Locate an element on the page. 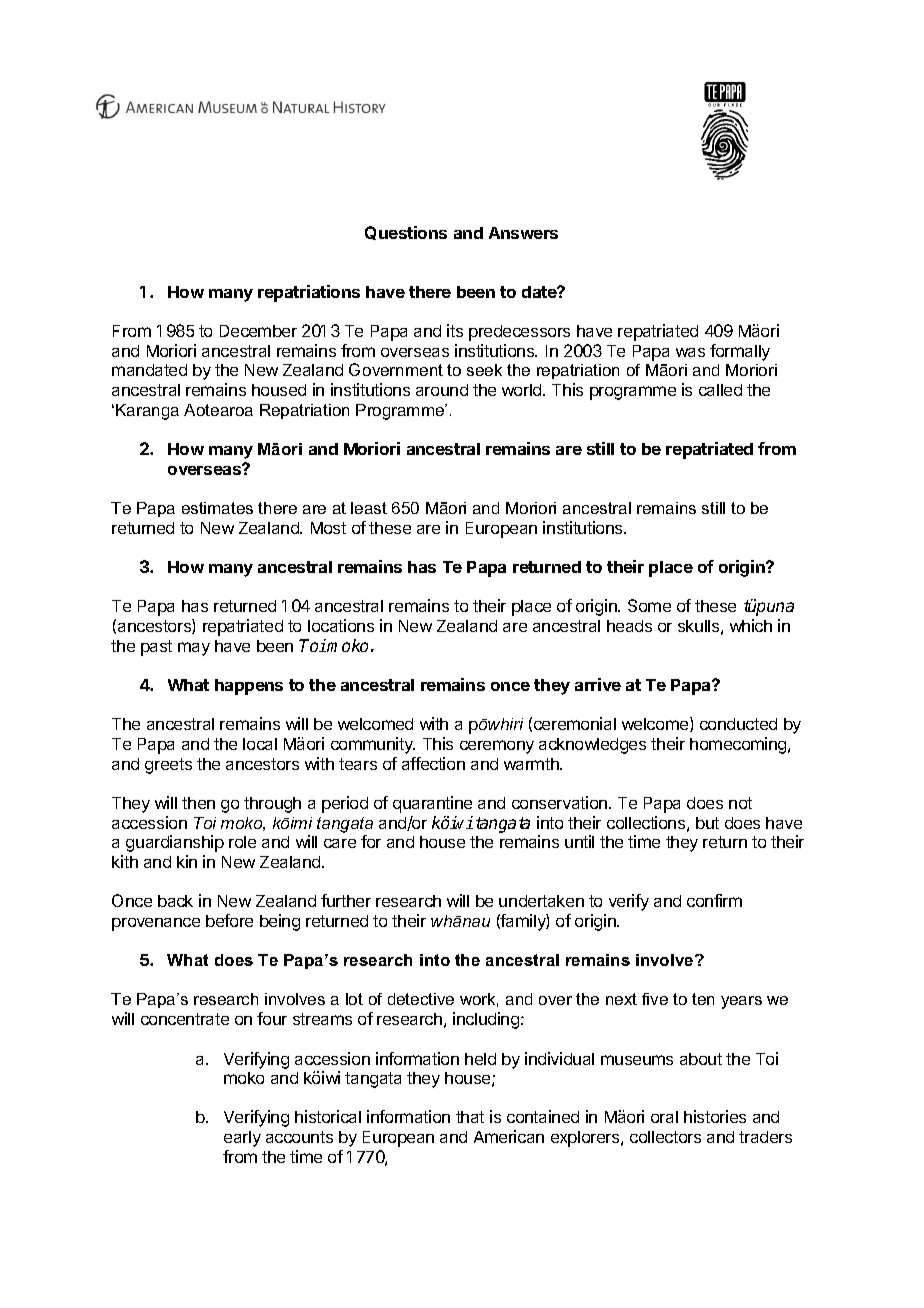  estimates is located at coordinates (217, 508).
